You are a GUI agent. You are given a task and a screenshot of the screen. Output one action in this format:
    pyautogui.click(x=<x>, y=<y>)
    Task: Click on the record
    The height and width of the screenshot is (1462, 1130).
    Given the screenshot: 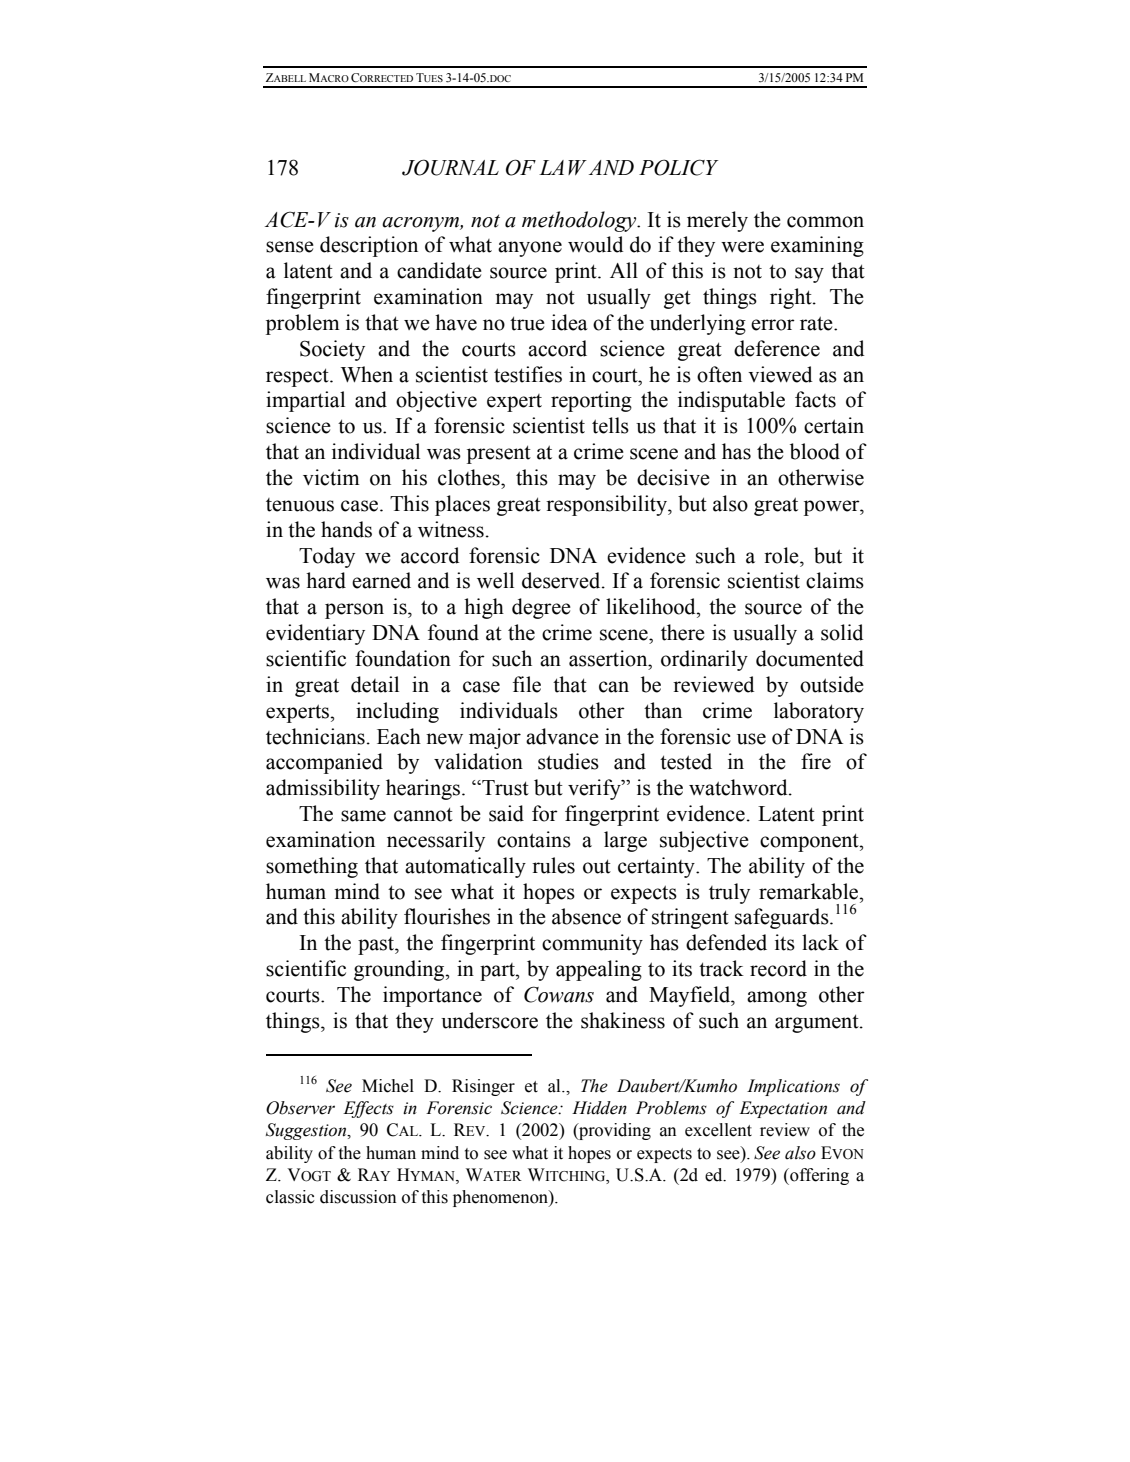 What is the action you would take?
    pyautogui.click(x=778, y=968)
